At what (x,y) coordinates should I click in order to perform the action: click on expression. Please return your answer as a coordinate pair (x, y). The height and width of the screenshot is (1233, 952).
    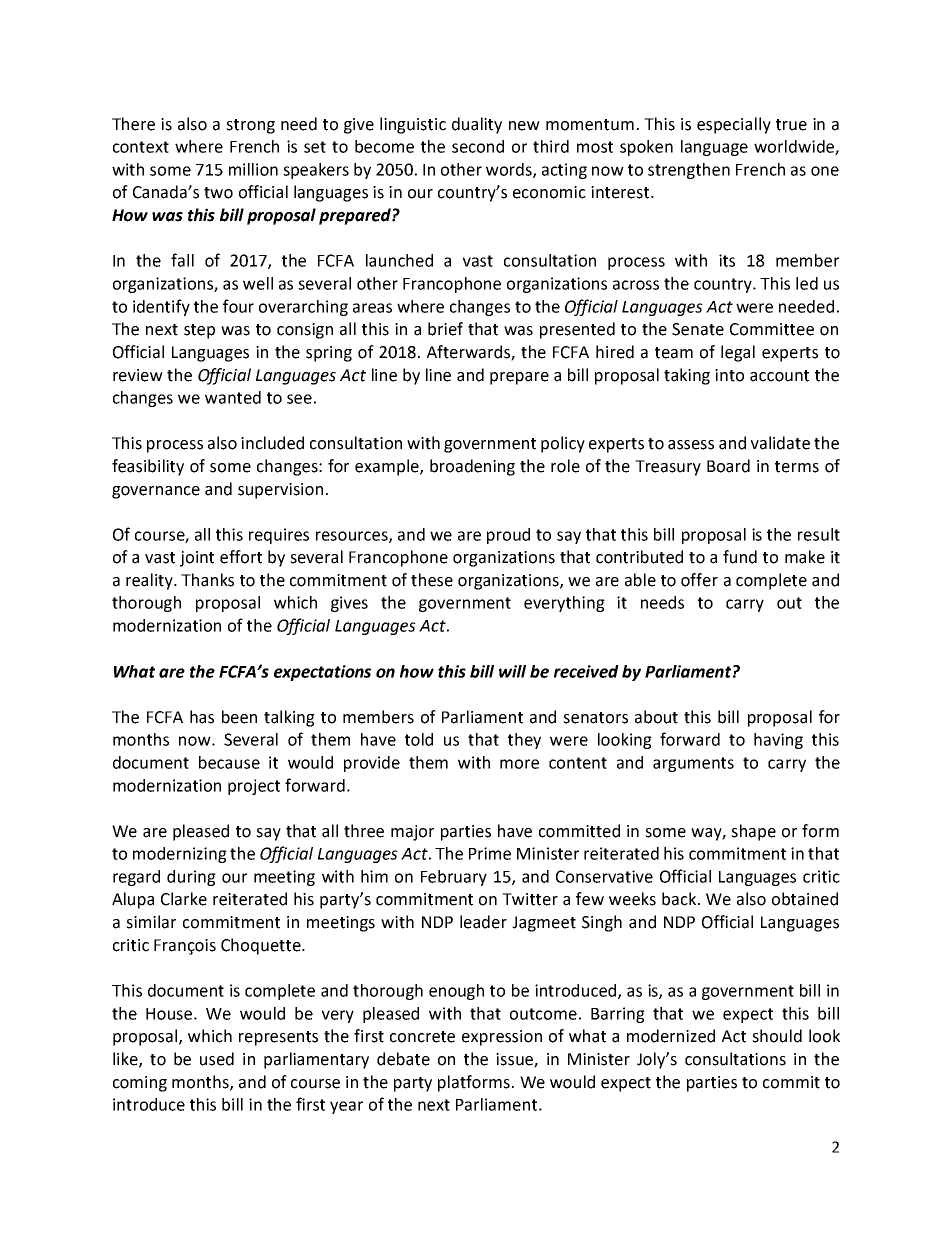
    Looking at the image, I should click on (502, 1038).
